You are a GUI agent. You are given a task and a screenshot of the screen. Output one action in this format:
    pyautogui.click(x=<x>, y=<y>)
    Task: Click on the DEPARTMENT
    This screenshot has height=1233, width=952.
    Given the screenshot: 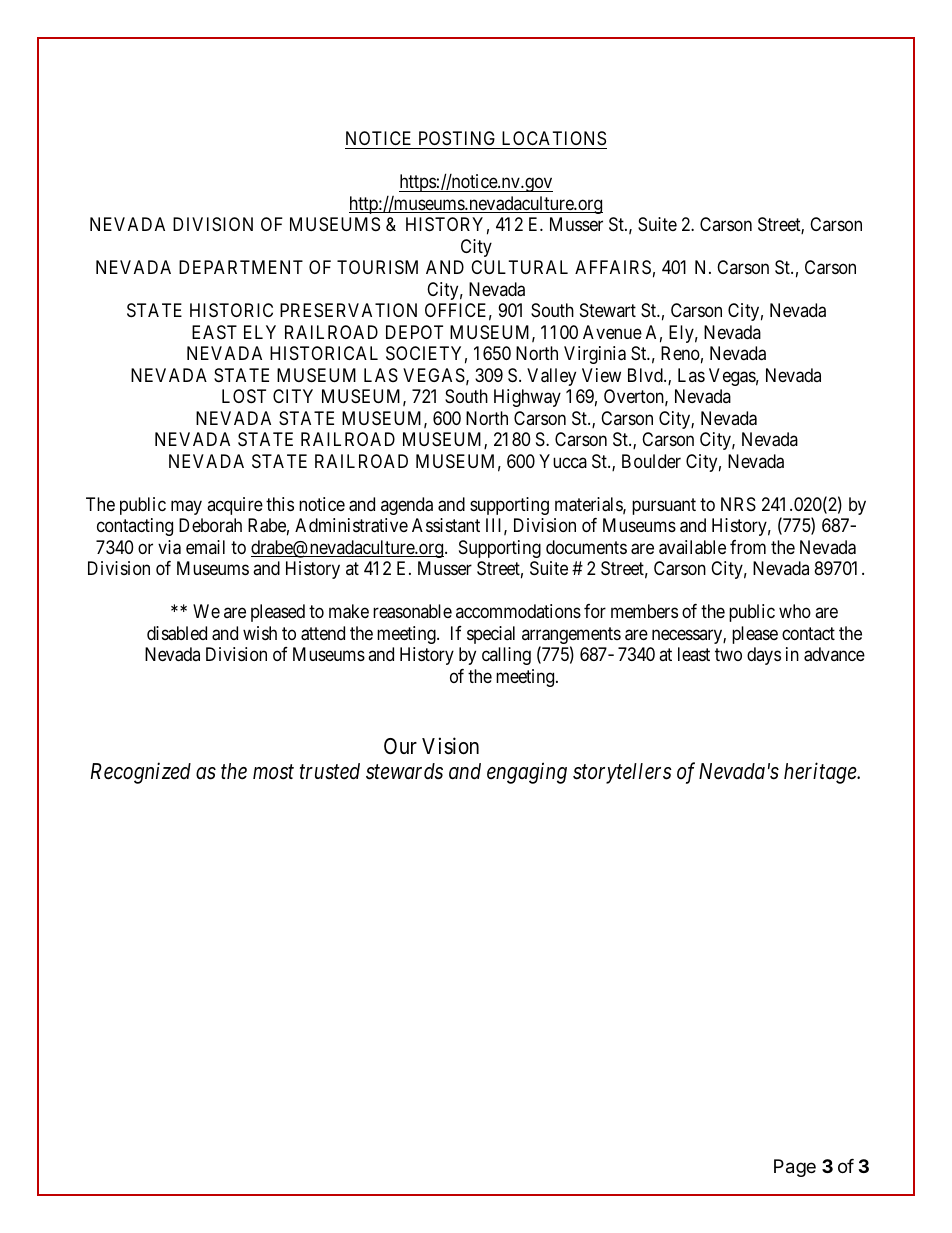 What is the action you would take?
    pyautogui.click(x=241, y=267)
